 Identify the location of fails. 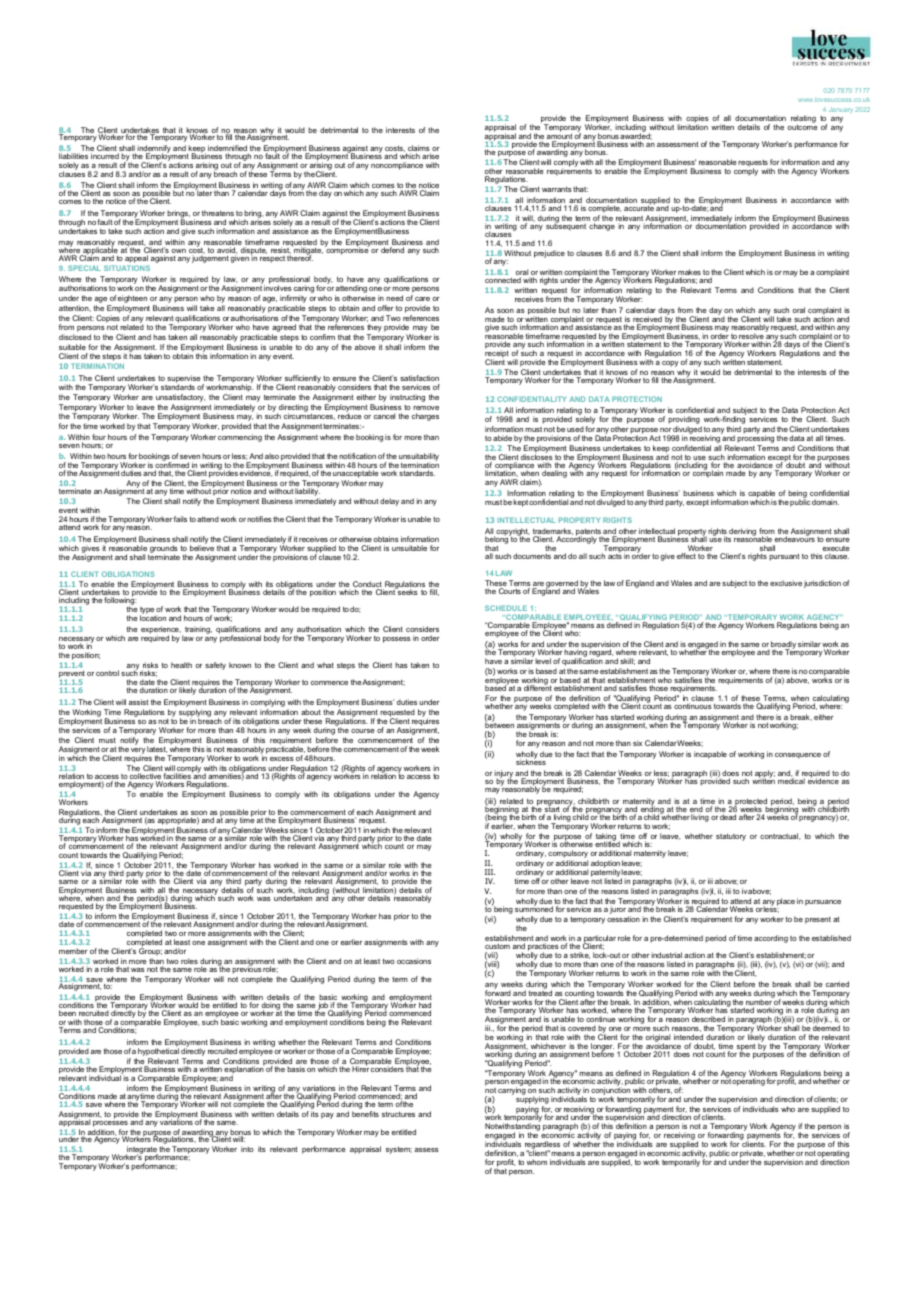
(180, 519).
